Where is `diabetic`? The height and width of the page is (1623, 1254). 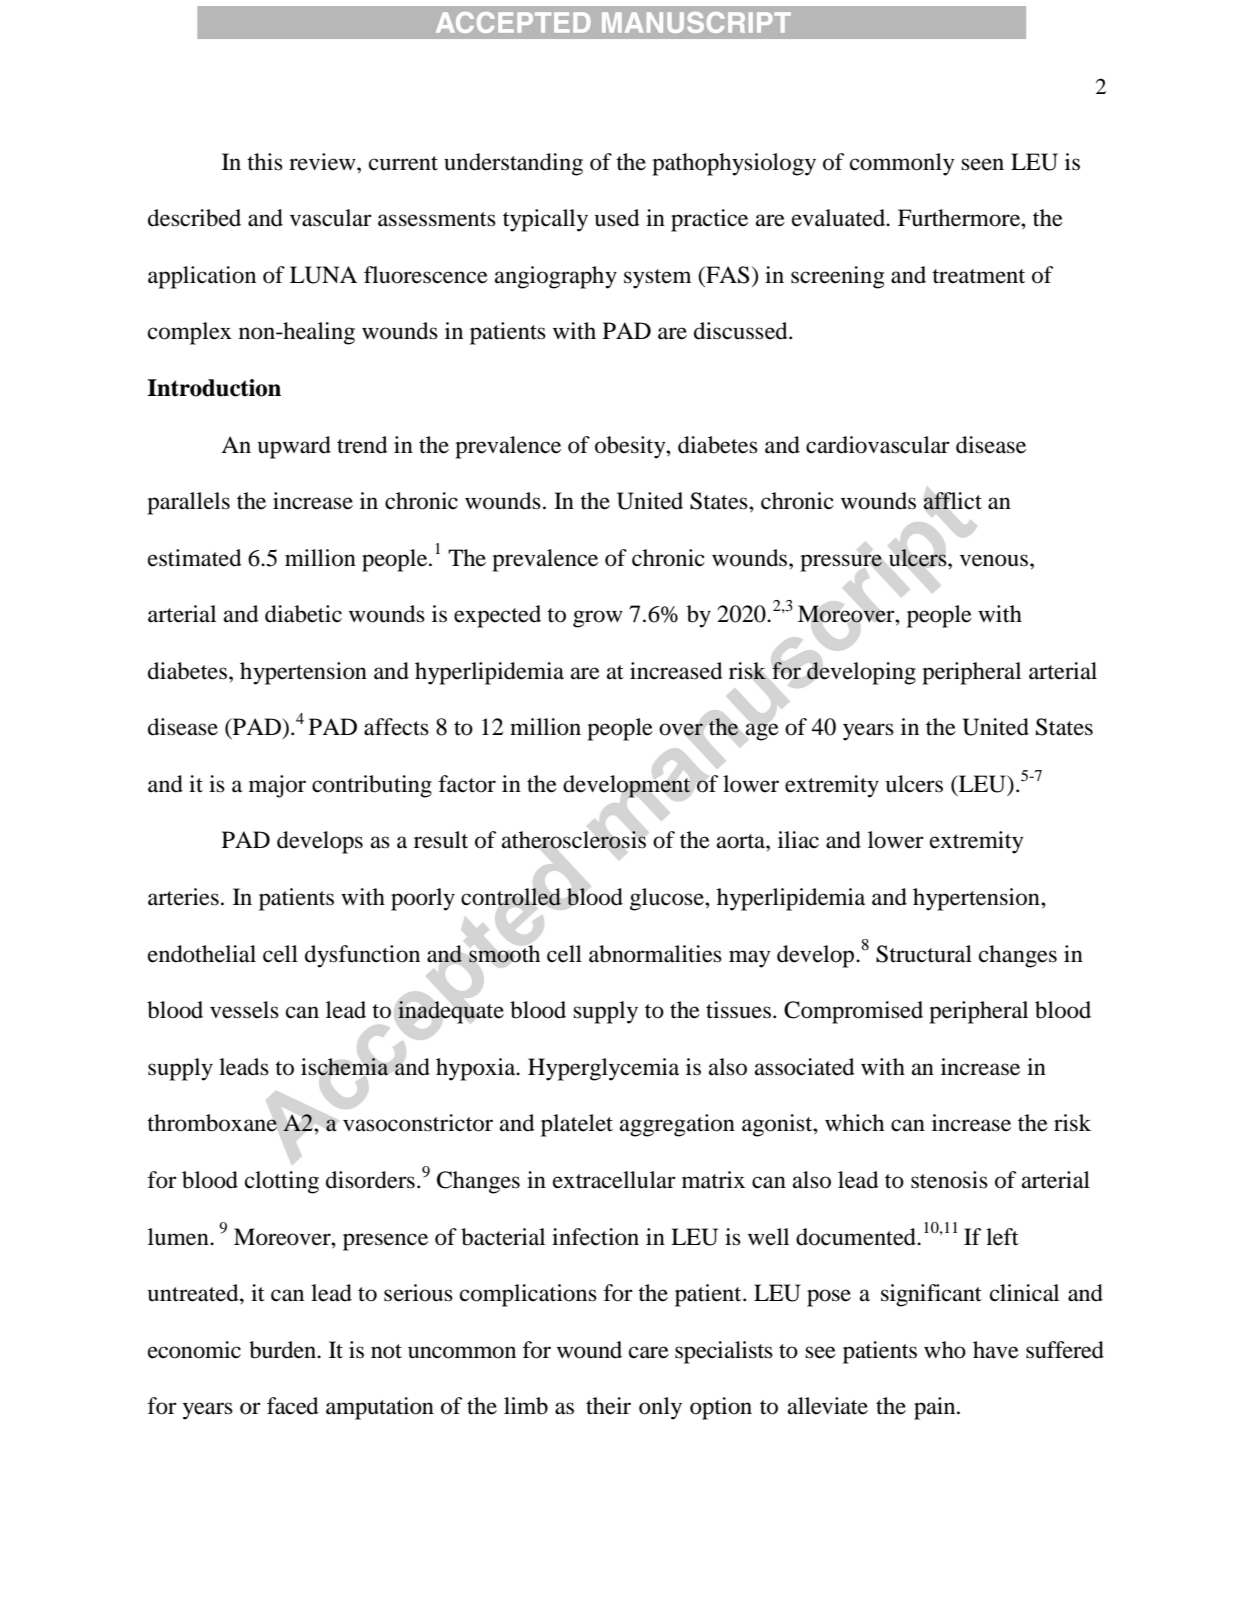
diabetic is located at coordinates (303, 614).
